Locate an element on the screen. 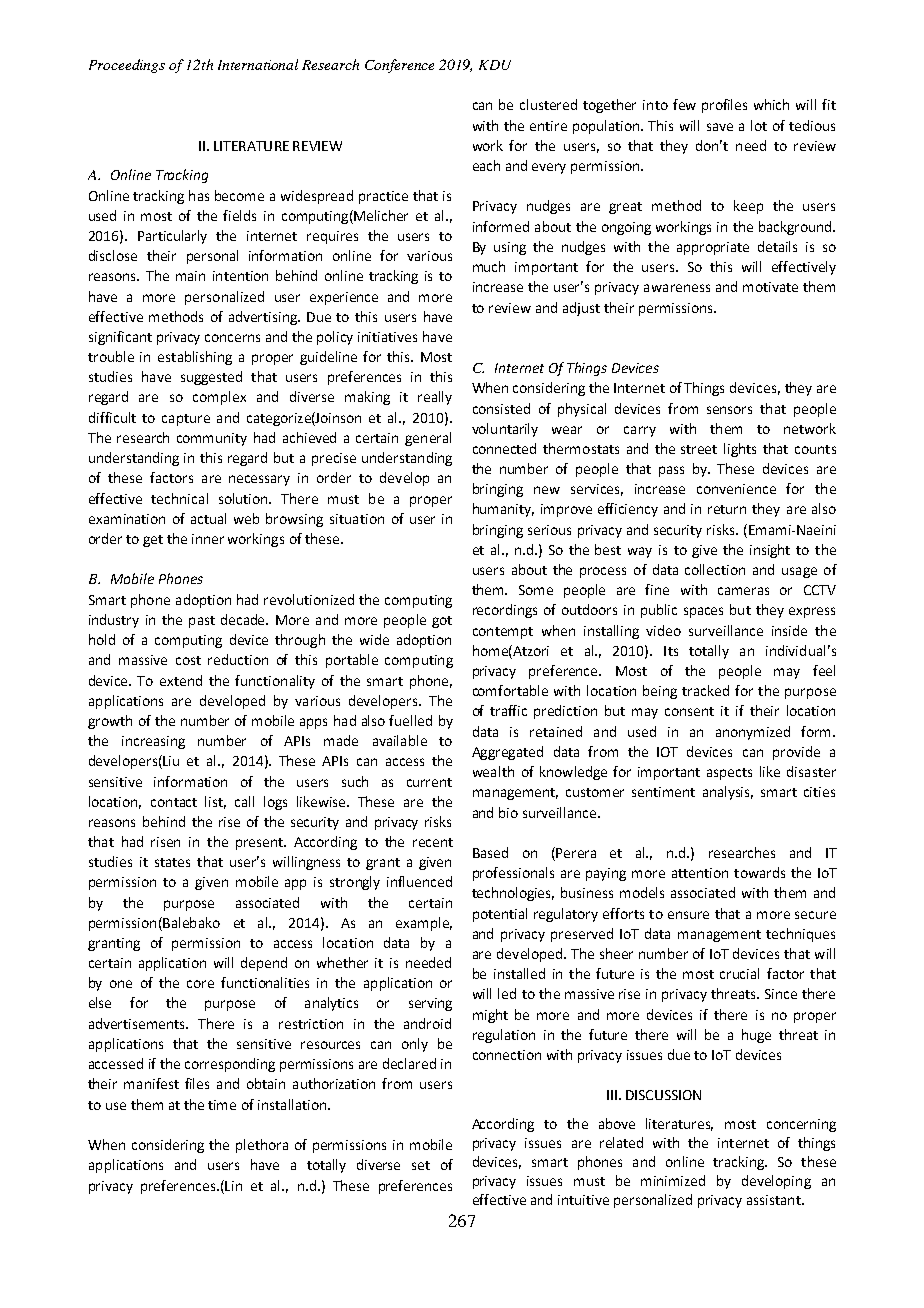 This screenshot has height=1308, width=924. assistant is located at coordinates (775, 1200).
